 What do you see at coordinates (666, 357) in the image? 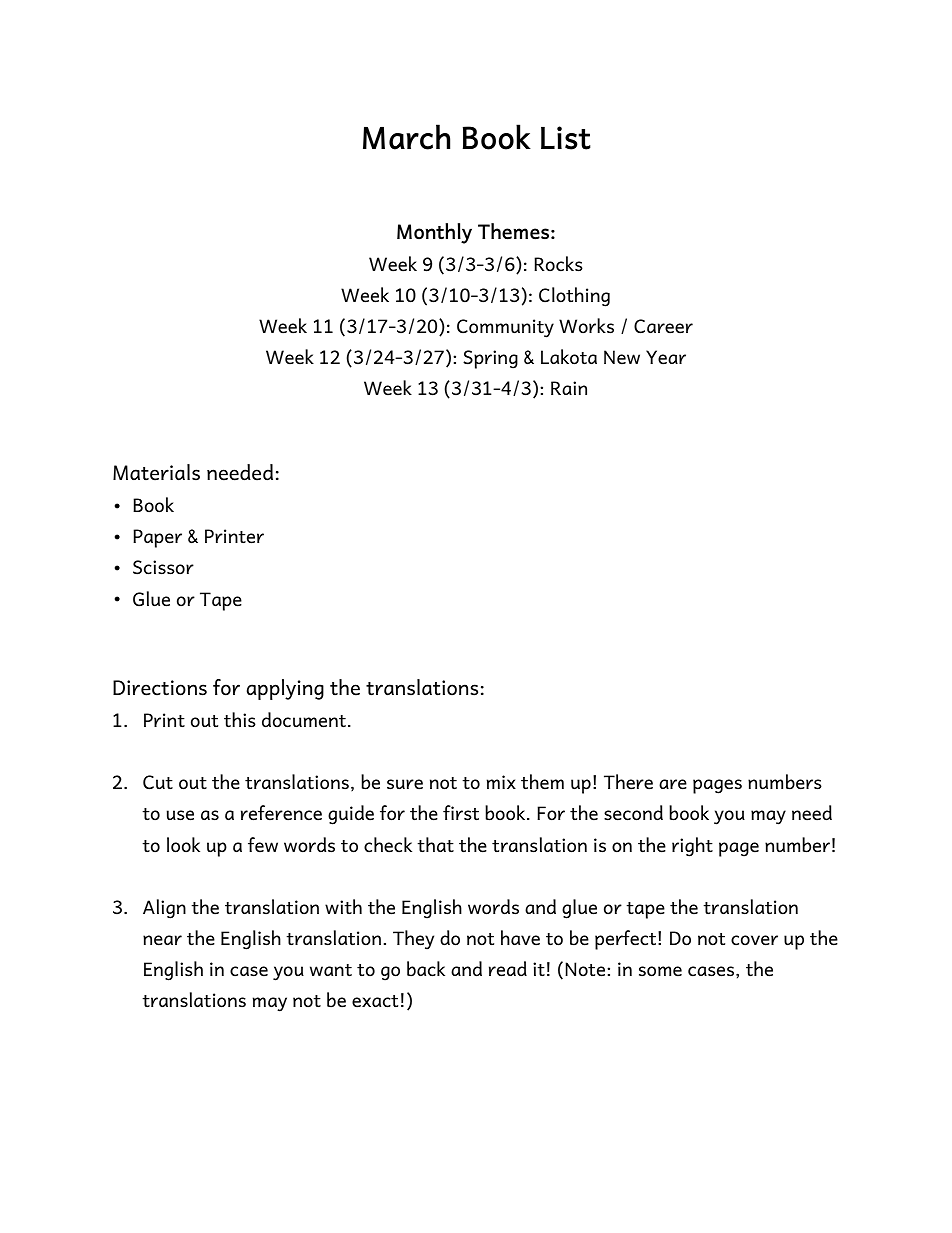
I see `Year` at bounding box center [666, 357].
